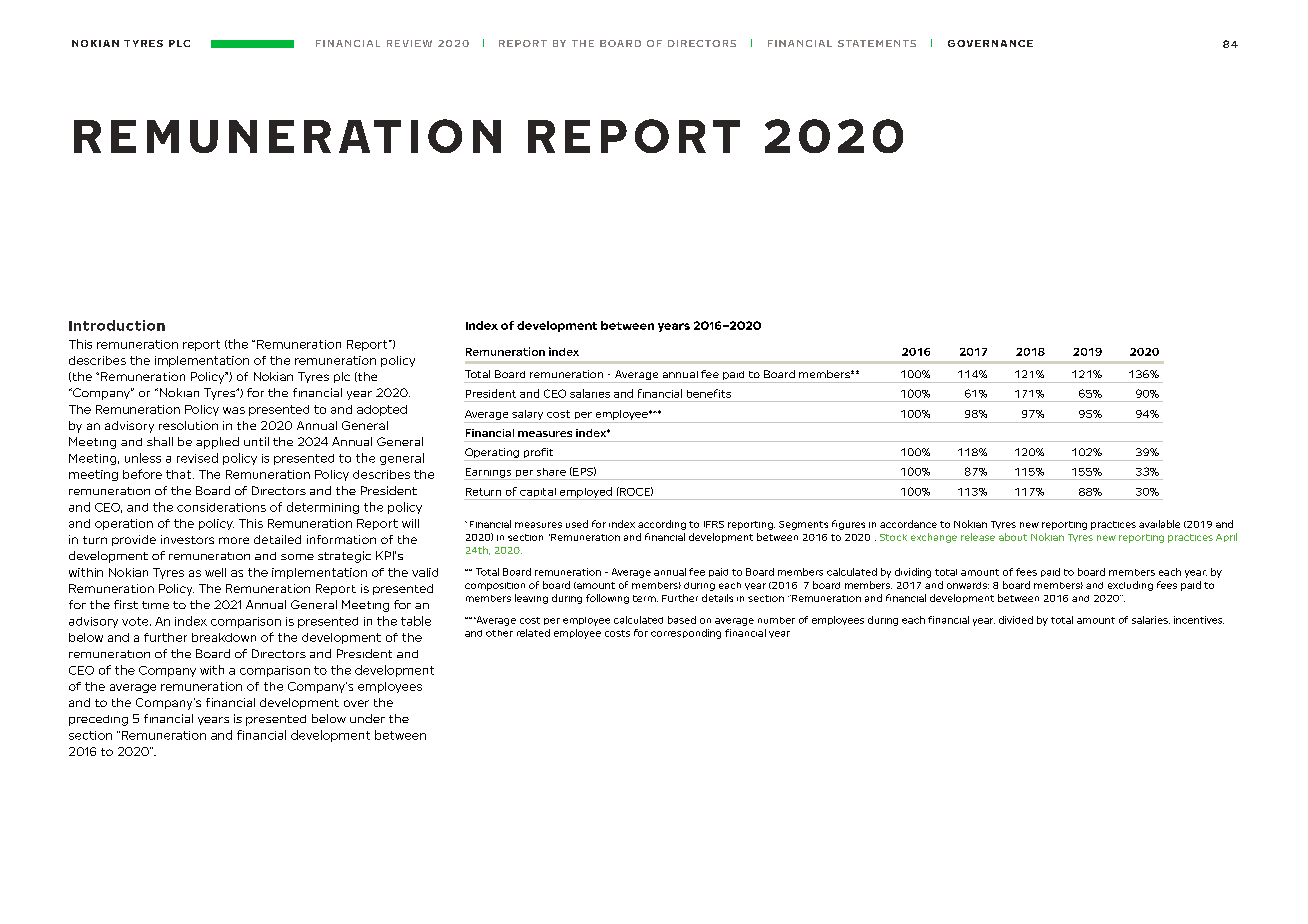 The height and width of the document is (924, 1308). What do you see at coordinates (662, 525) in the document?
I see `according` at bounding box center [662, 525].
